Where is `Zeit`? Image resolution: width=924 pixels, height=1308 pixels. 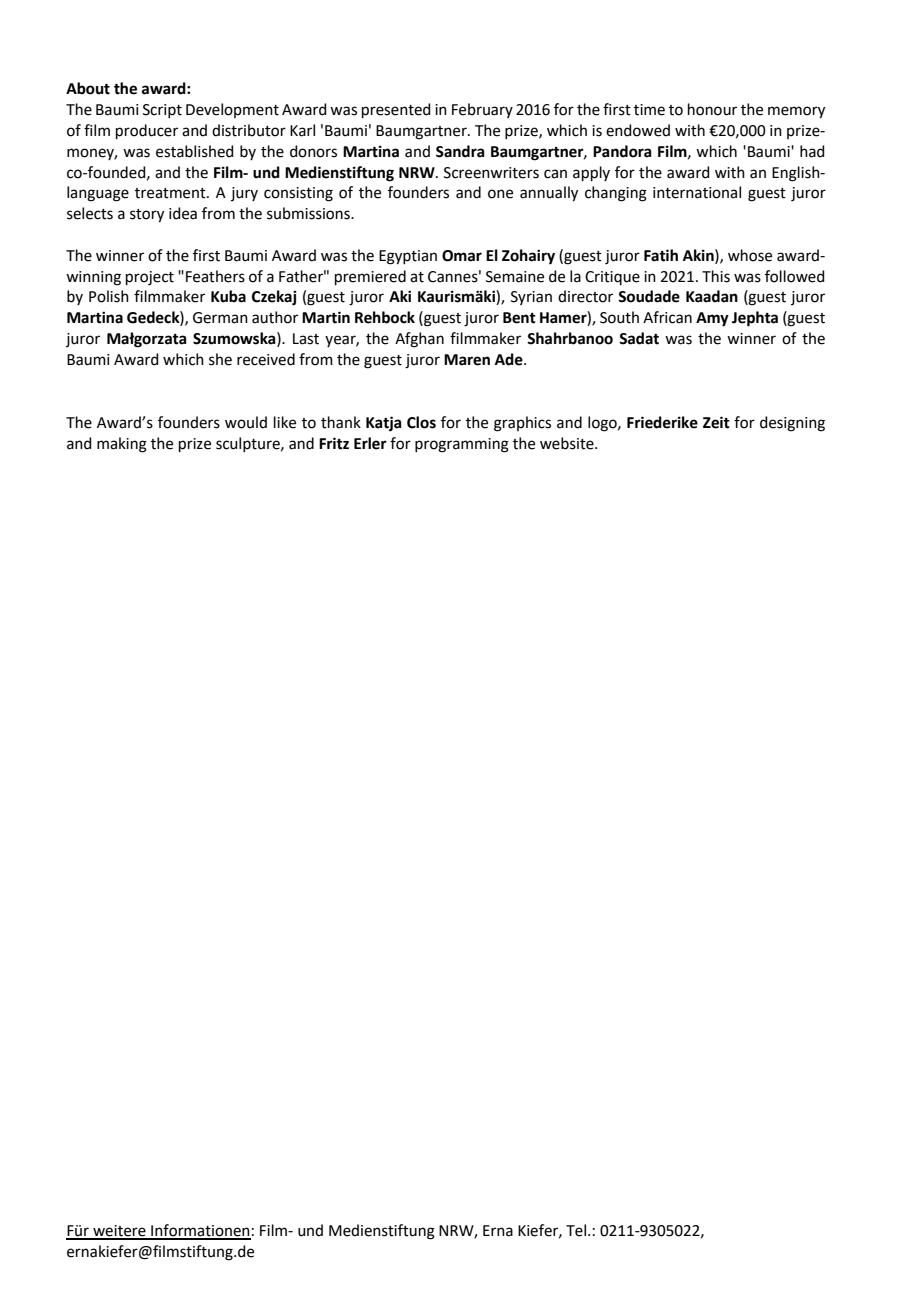 Zeit is located at coordinates (716, 422).
